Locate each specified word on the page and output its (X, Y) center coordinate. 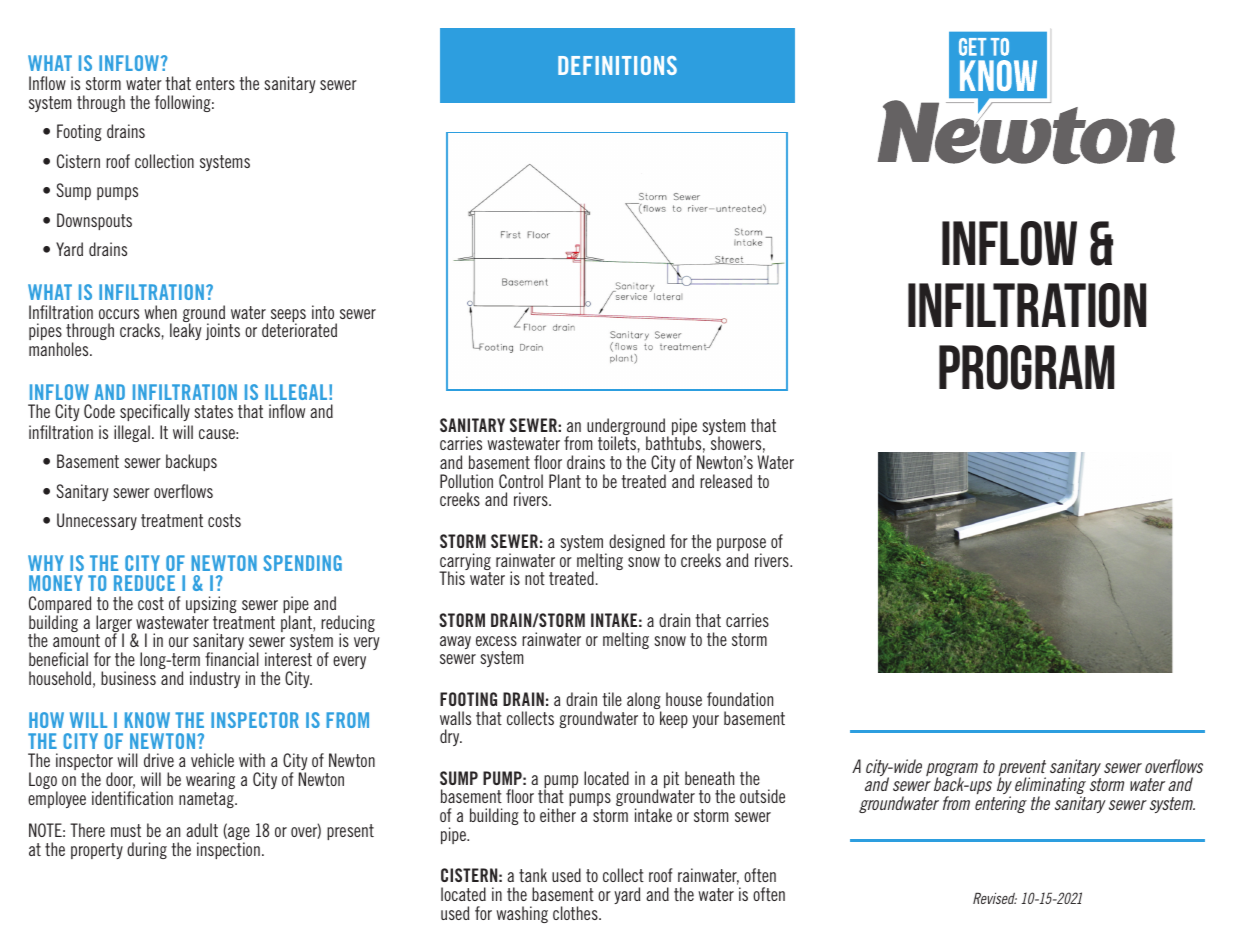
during (147, 850)
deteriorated (299, 330)
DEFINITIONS (617, 65)
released (726, 481)
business (128, 678)
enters (215, 83)
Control (521, 481)
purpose (741, 546)
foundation (740, 699)
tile (612, 699)
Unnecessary (97, 521)
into (323, 312)
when (160, 312)
